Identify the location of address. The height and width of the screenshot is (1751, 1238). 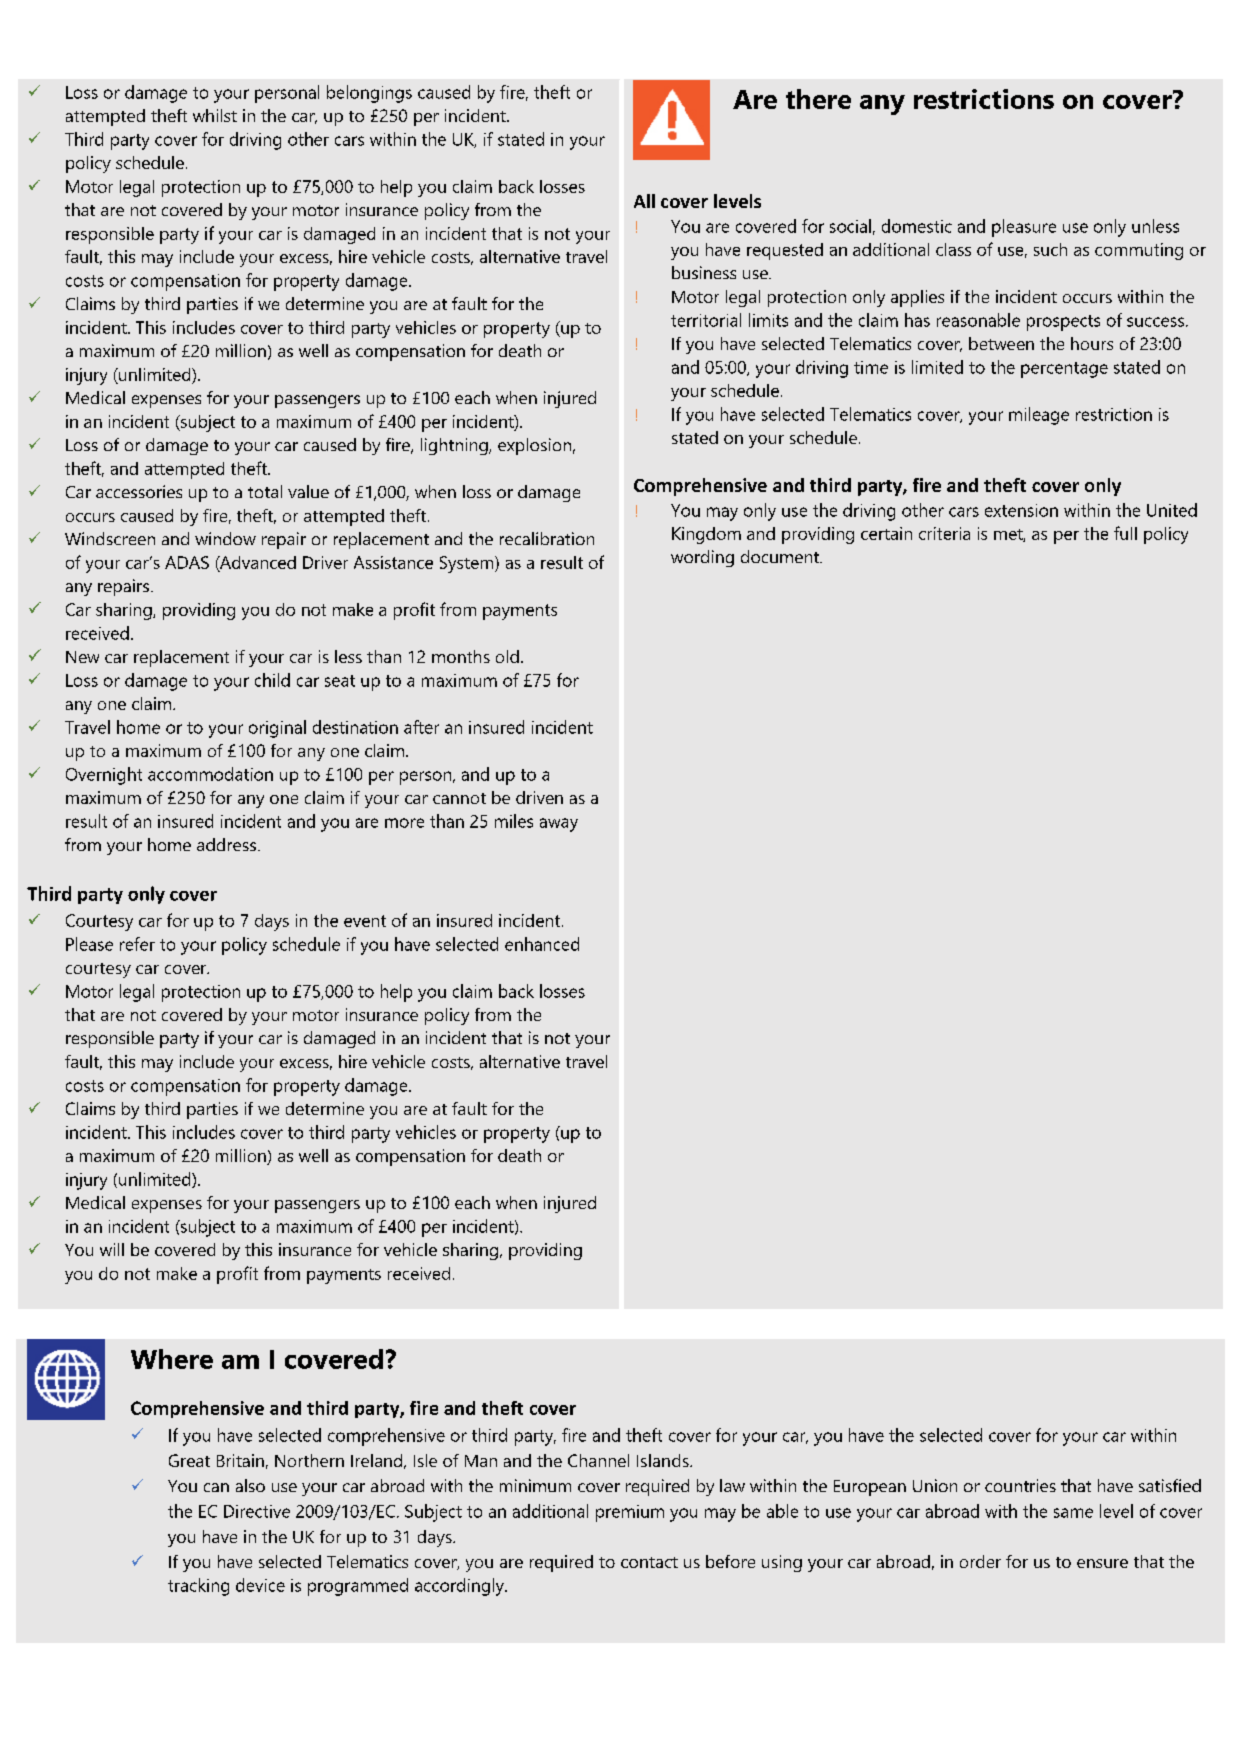
(226, 844).
